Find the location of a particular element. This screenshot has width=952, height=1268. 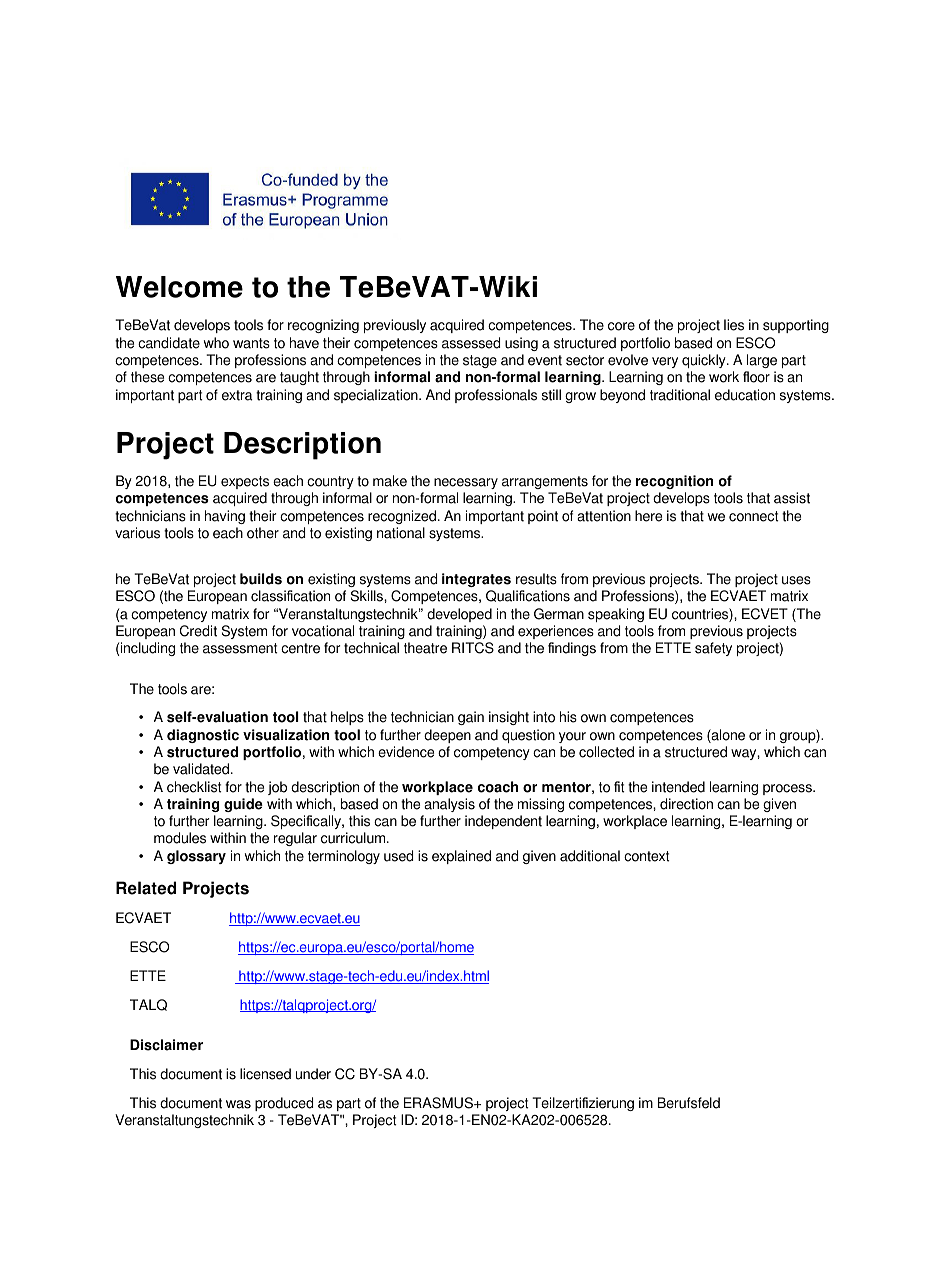

lies is located at coordinates (734, 325).
